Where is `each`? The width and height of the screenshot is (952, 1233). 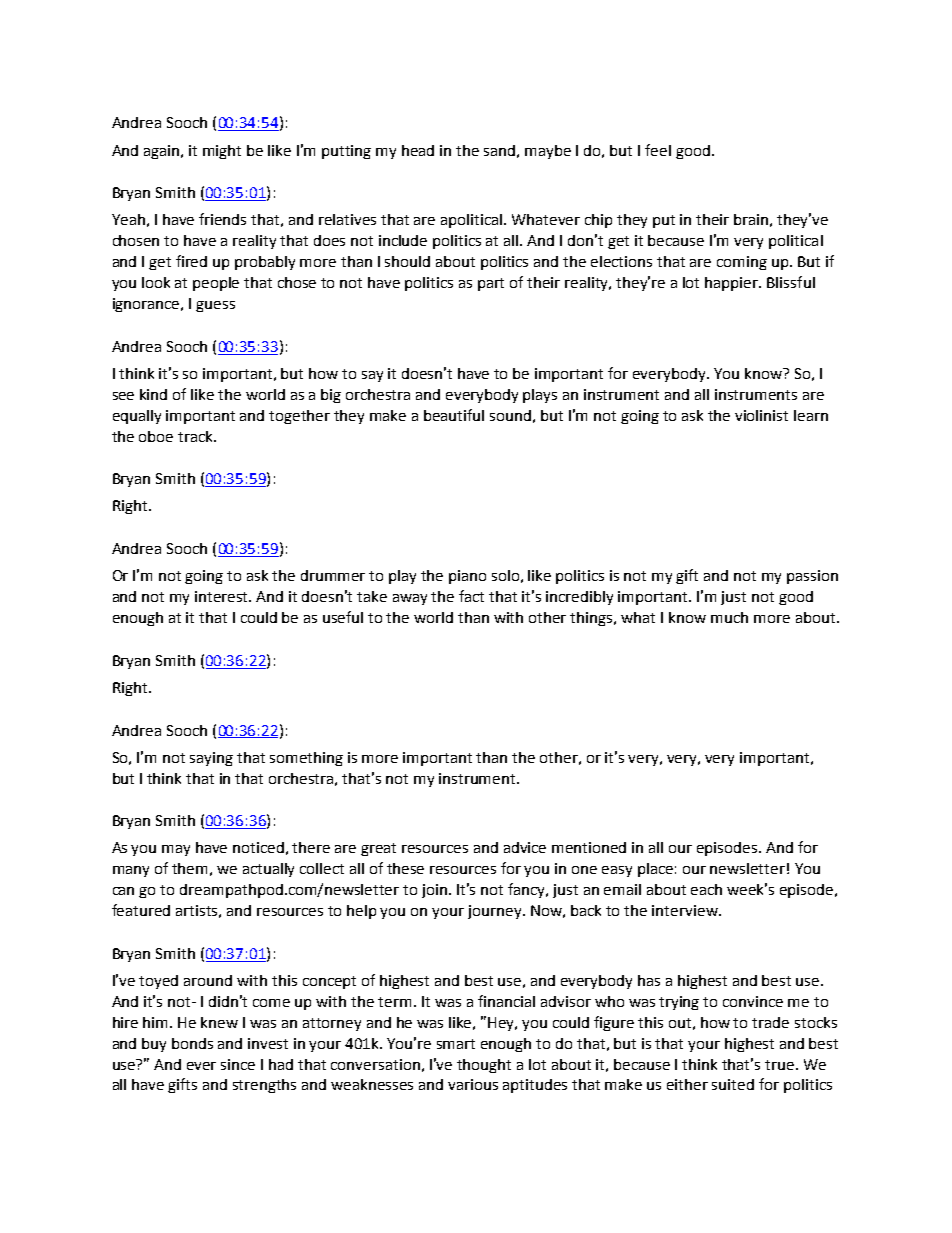
each is located at coordinates (706, 889).
